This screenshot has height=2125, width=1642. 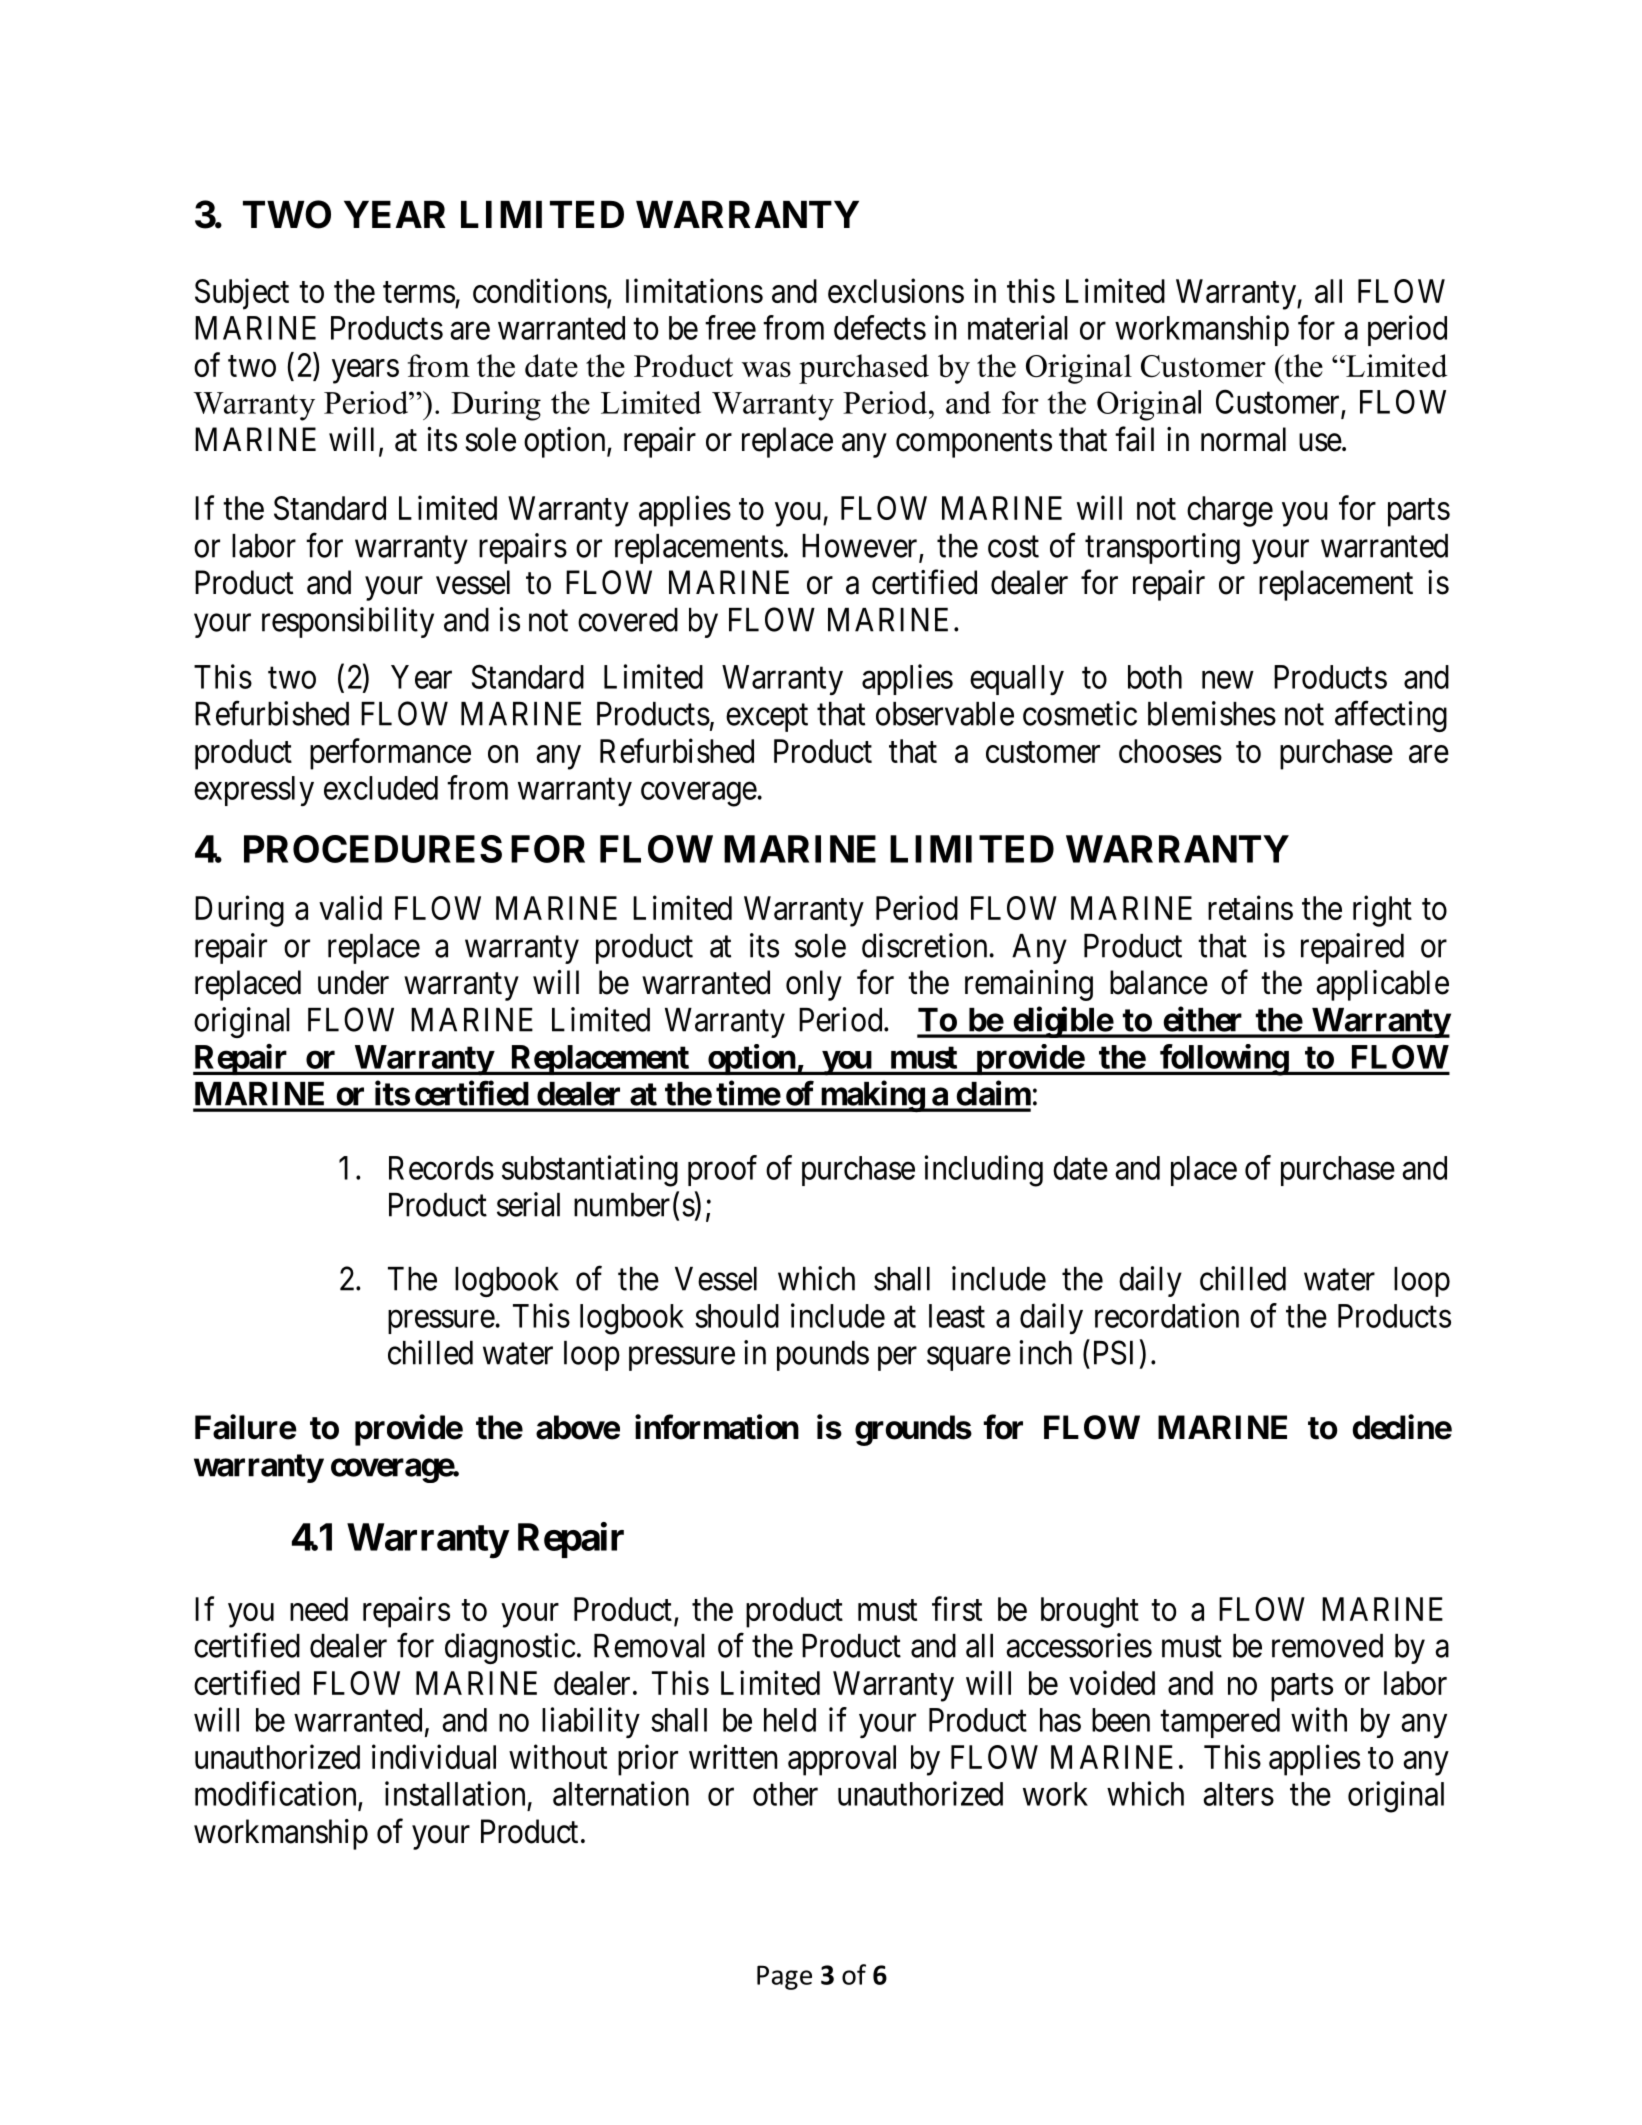 What do you see at coordinates (1113, 1352) in the screenshot?
I see `PSI` at bounding box center [1113, 1352].
